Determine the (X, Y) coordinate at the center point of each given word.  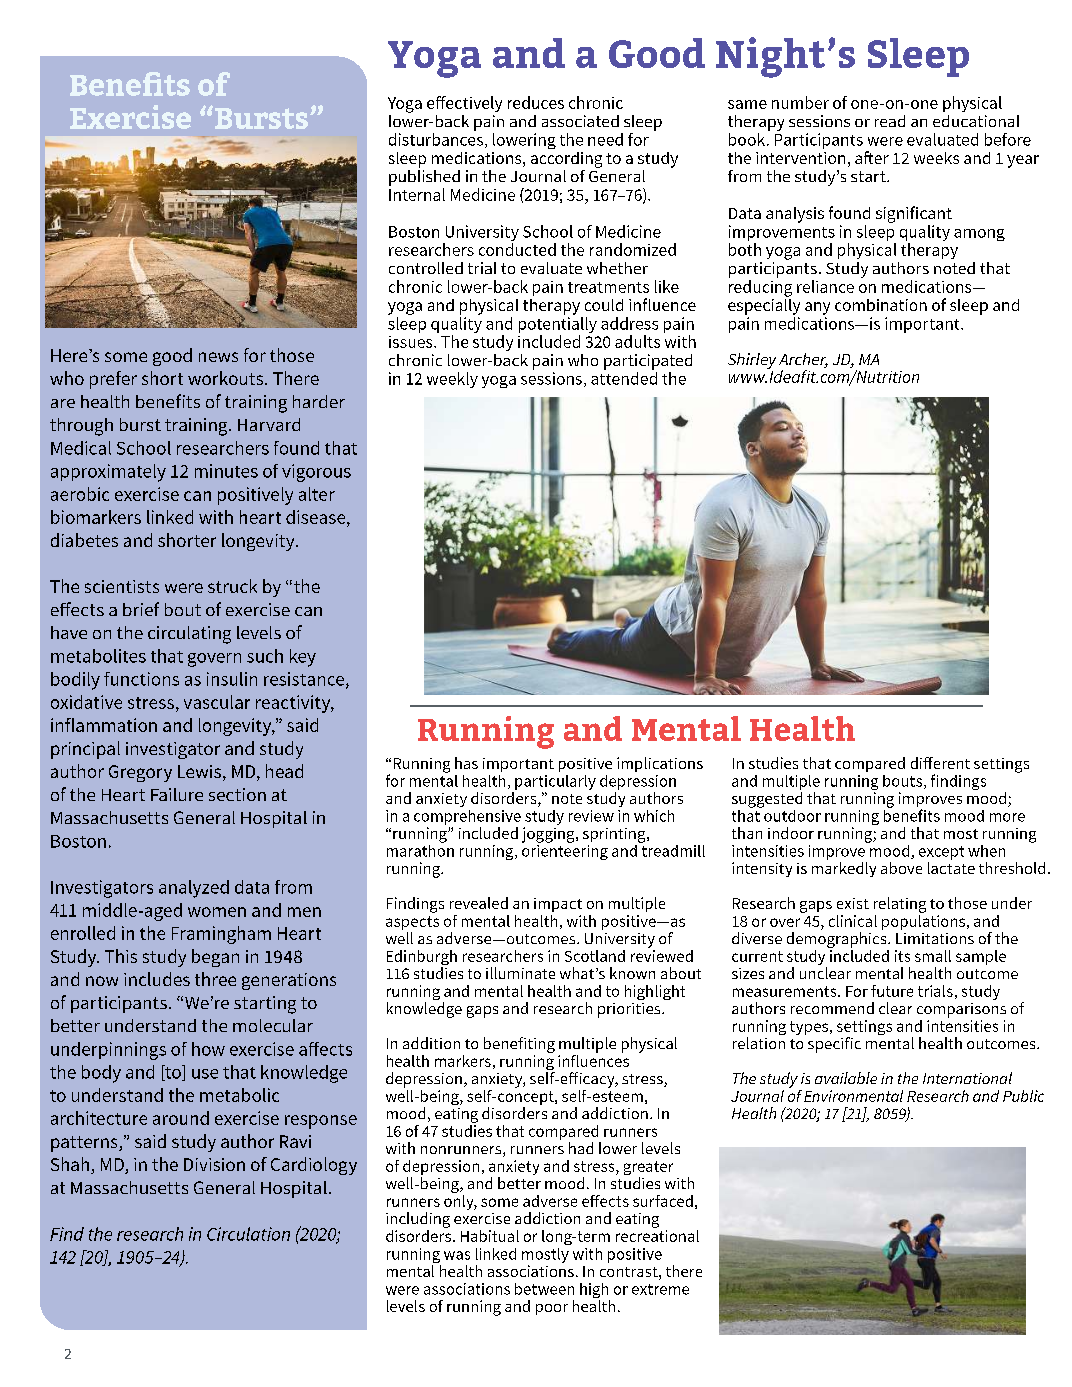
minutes (226, 471)
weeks (936, 158)
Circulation (248, 1234)
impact (558, 905)
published (424, 176)
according (566, 160)
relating (900, 905)
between (544, 1289)
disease (317, 517)
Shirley (752, 361)
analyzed (194, 889)
